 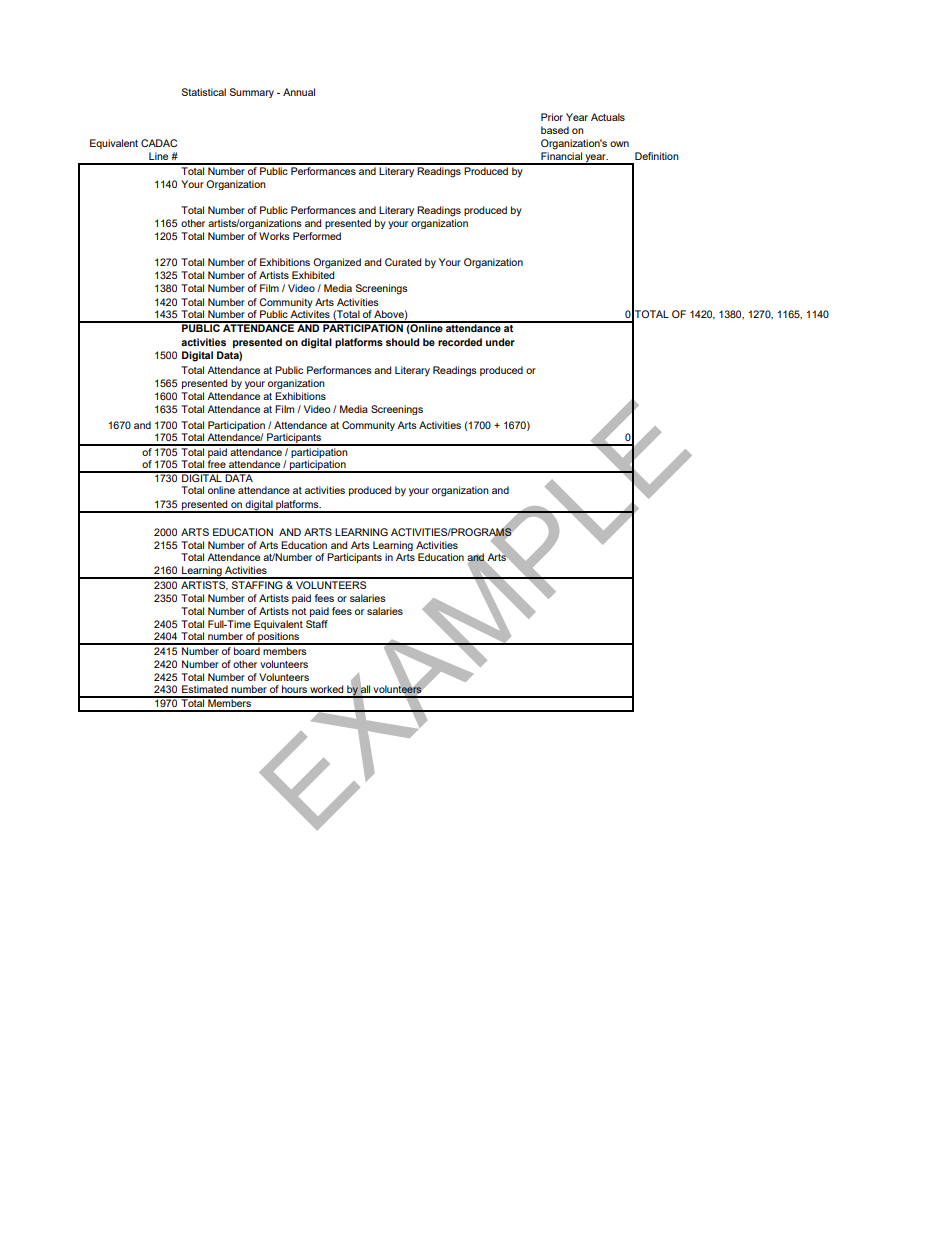 What do you see at coordinates (294, 689) in the page?
I see `hours` at bounding box center [294, 689].
